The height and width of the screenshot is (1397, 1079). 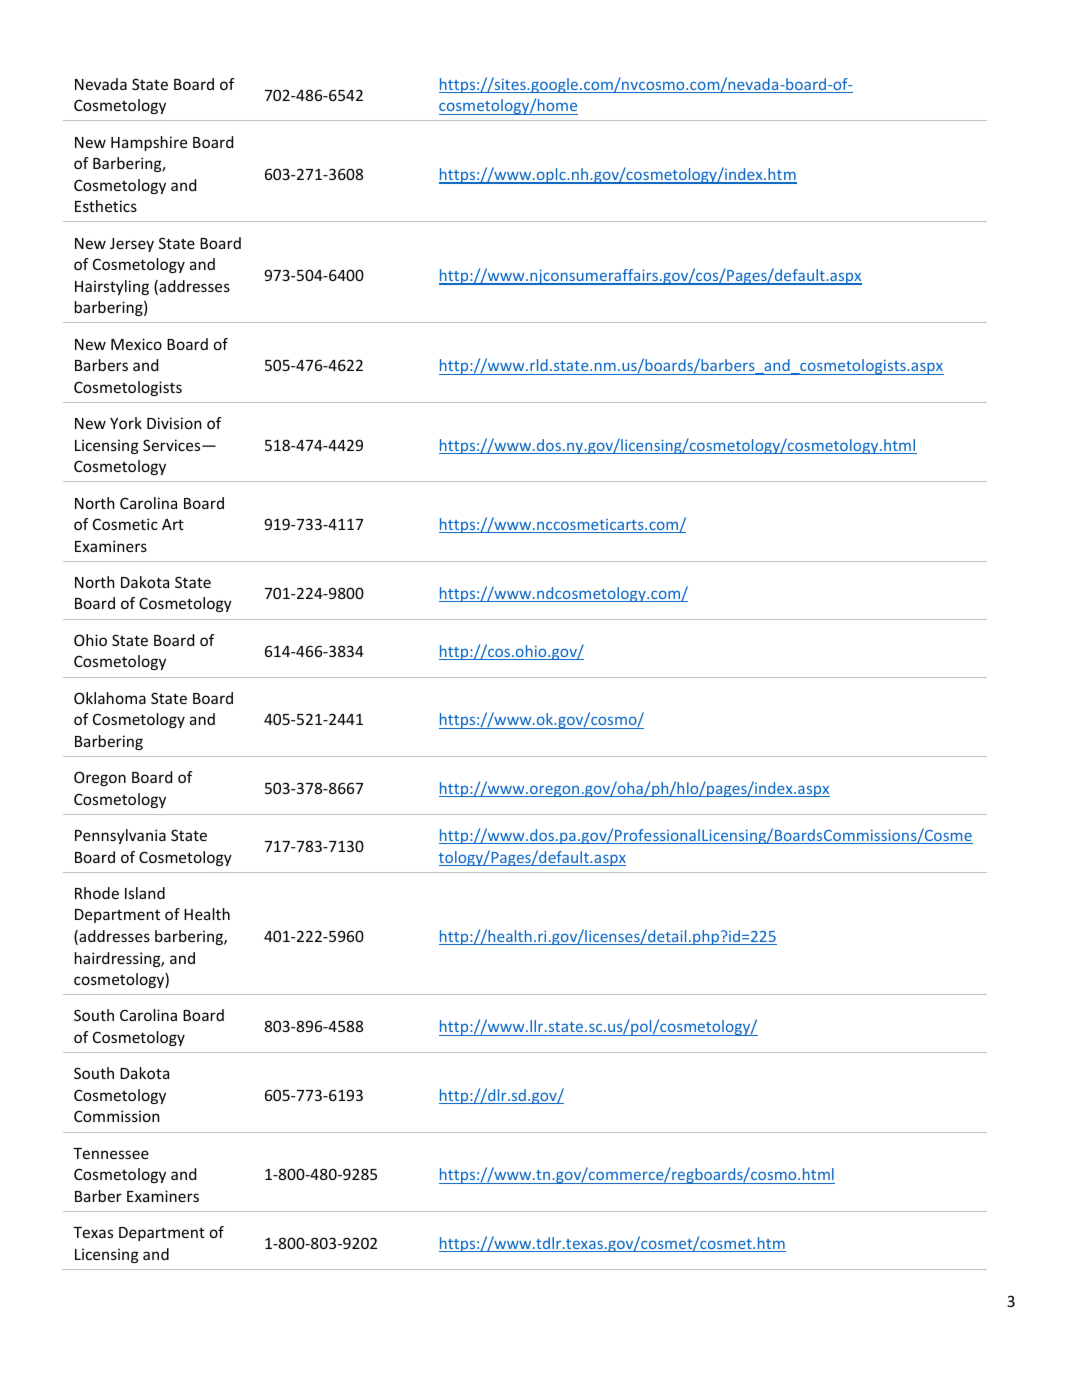 I want to click on Tennessee, so click(x=111, y=1153).
